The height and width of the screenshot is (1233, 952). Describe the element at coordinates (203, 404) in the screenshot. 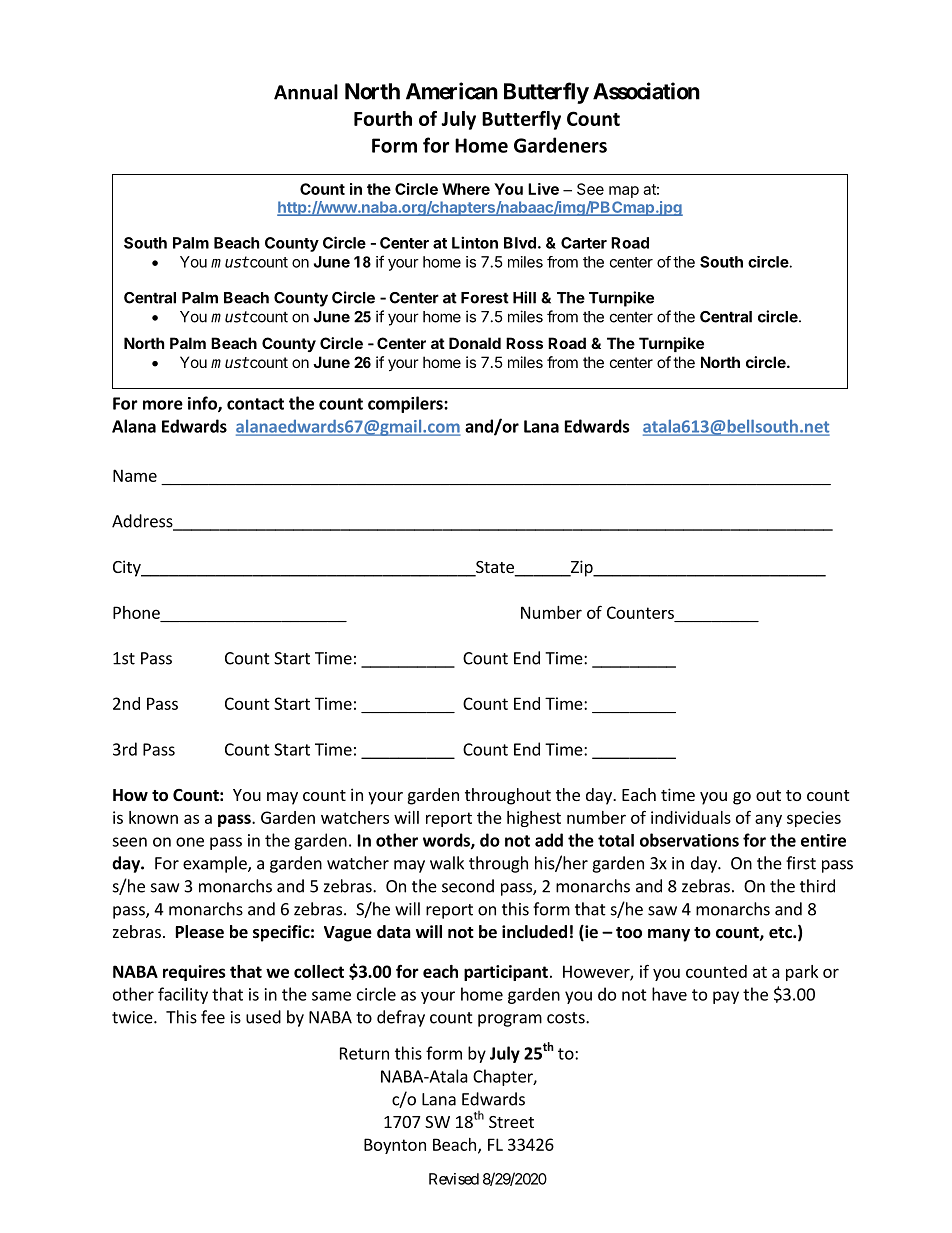

I see `info` at that location.
